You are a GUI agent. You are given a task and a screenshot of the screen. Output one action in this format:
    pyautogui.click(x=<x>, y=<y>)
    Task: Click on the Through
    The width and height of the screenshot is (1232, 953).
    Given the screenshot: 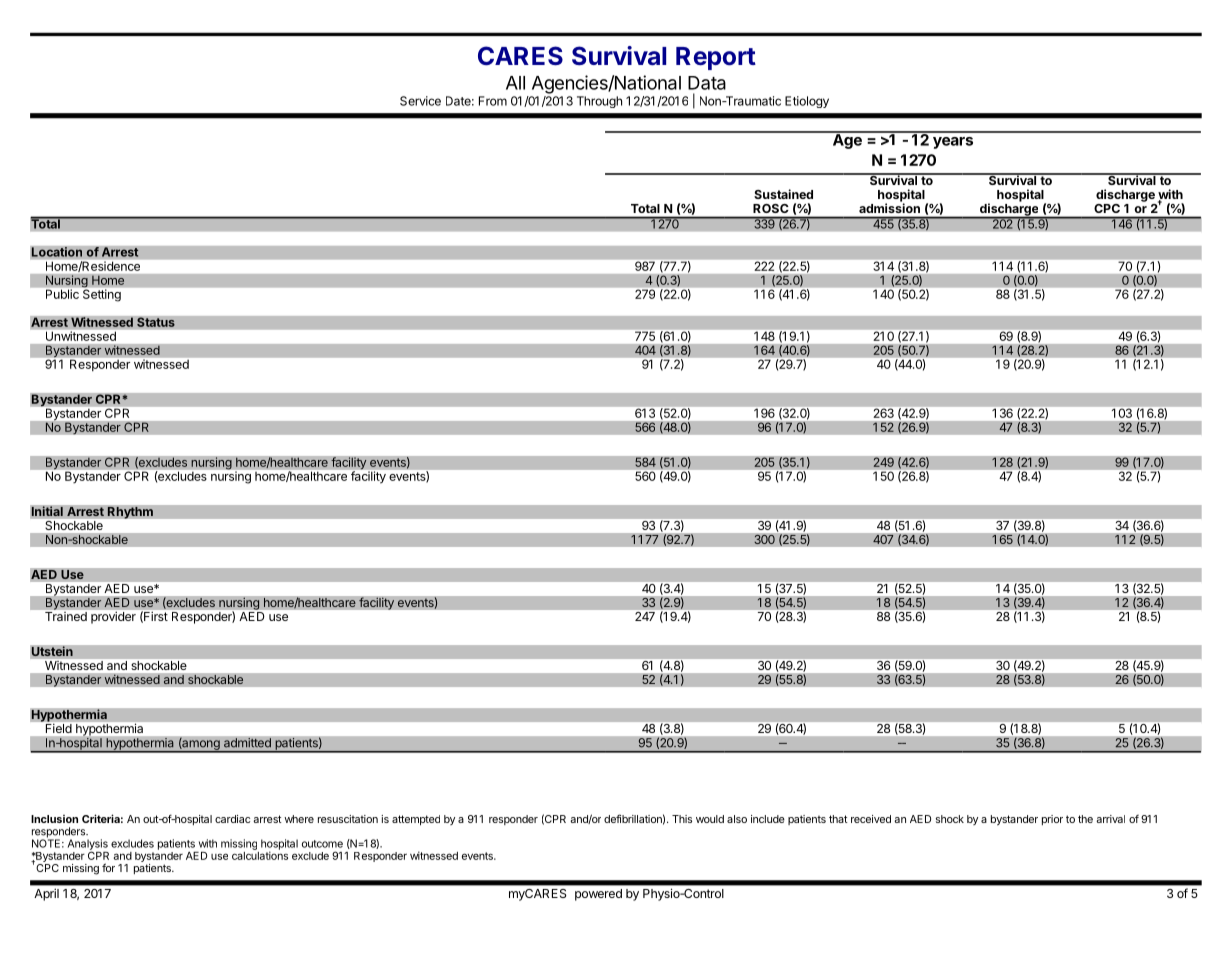 What is the action you would take?
    pyautogui.click(x=599, y=102)
